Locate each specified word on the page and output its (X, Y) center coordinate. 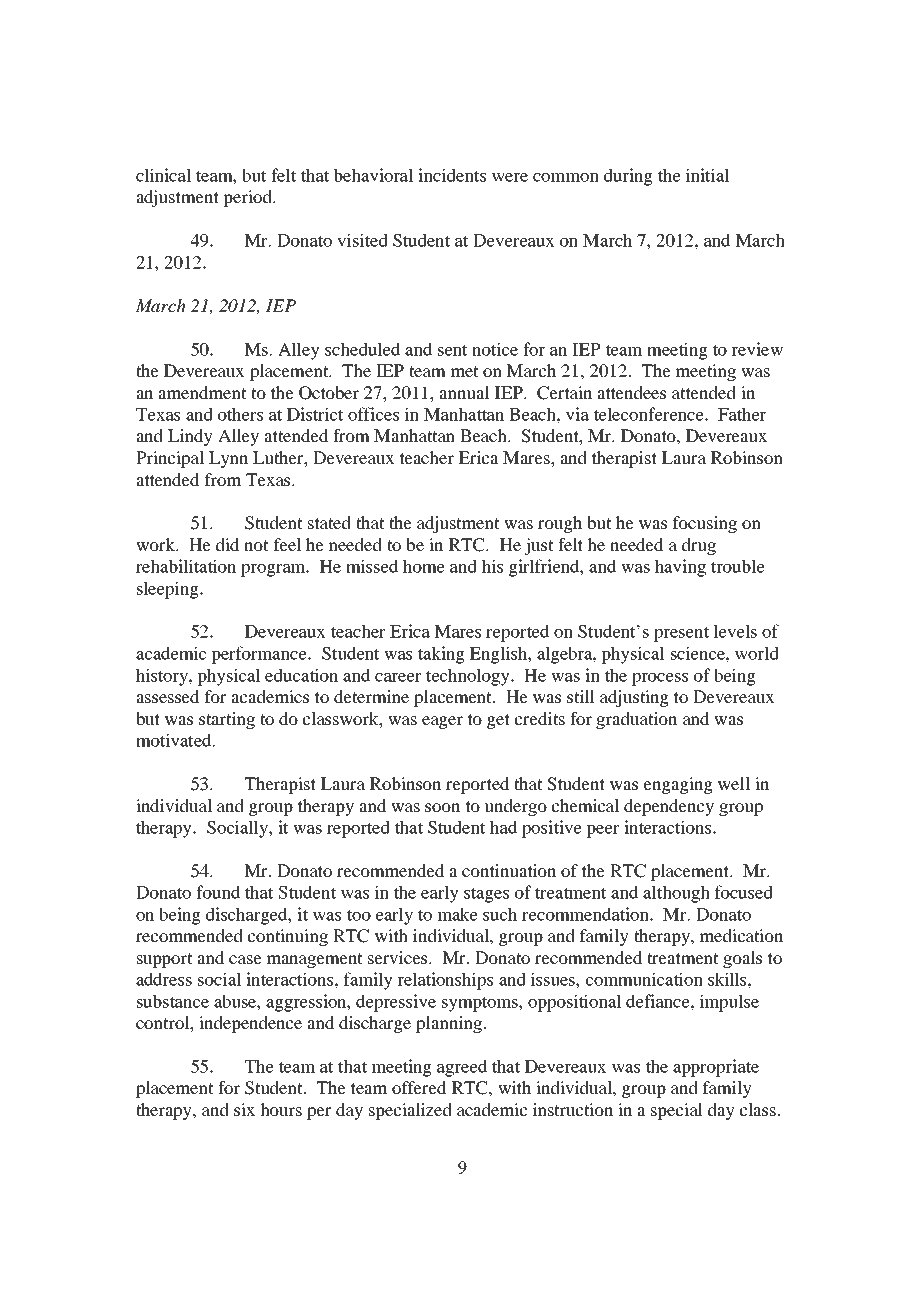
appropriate (716, 1068)
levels (735, 631)
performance (260, 655)
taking (441, 655)
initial (708, 175)
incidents (452, 175)
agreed (462, 1068)
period (248, 198)
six (244, 1109)
